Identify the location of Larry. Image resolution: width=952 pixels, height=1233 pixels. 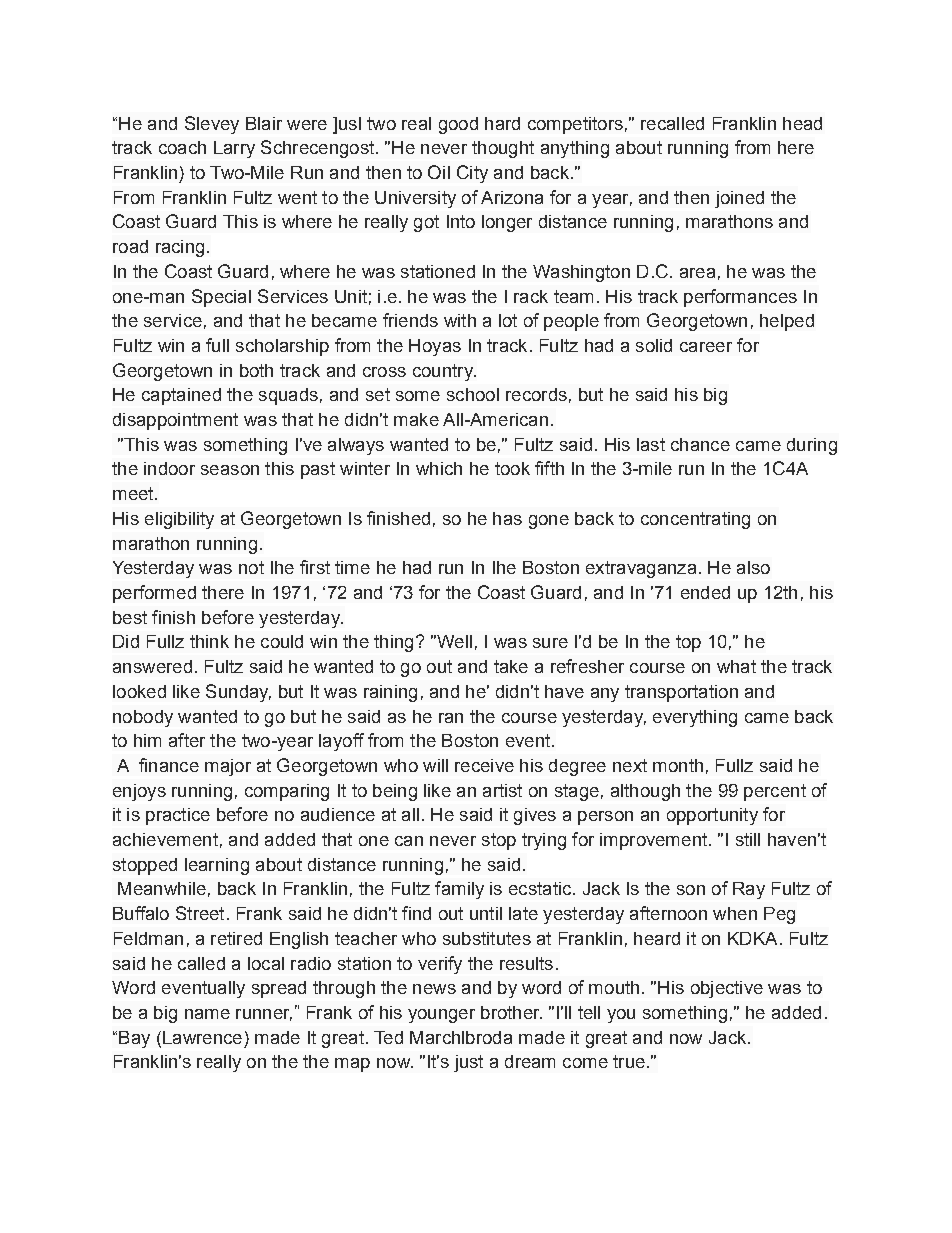
(234, 149).
